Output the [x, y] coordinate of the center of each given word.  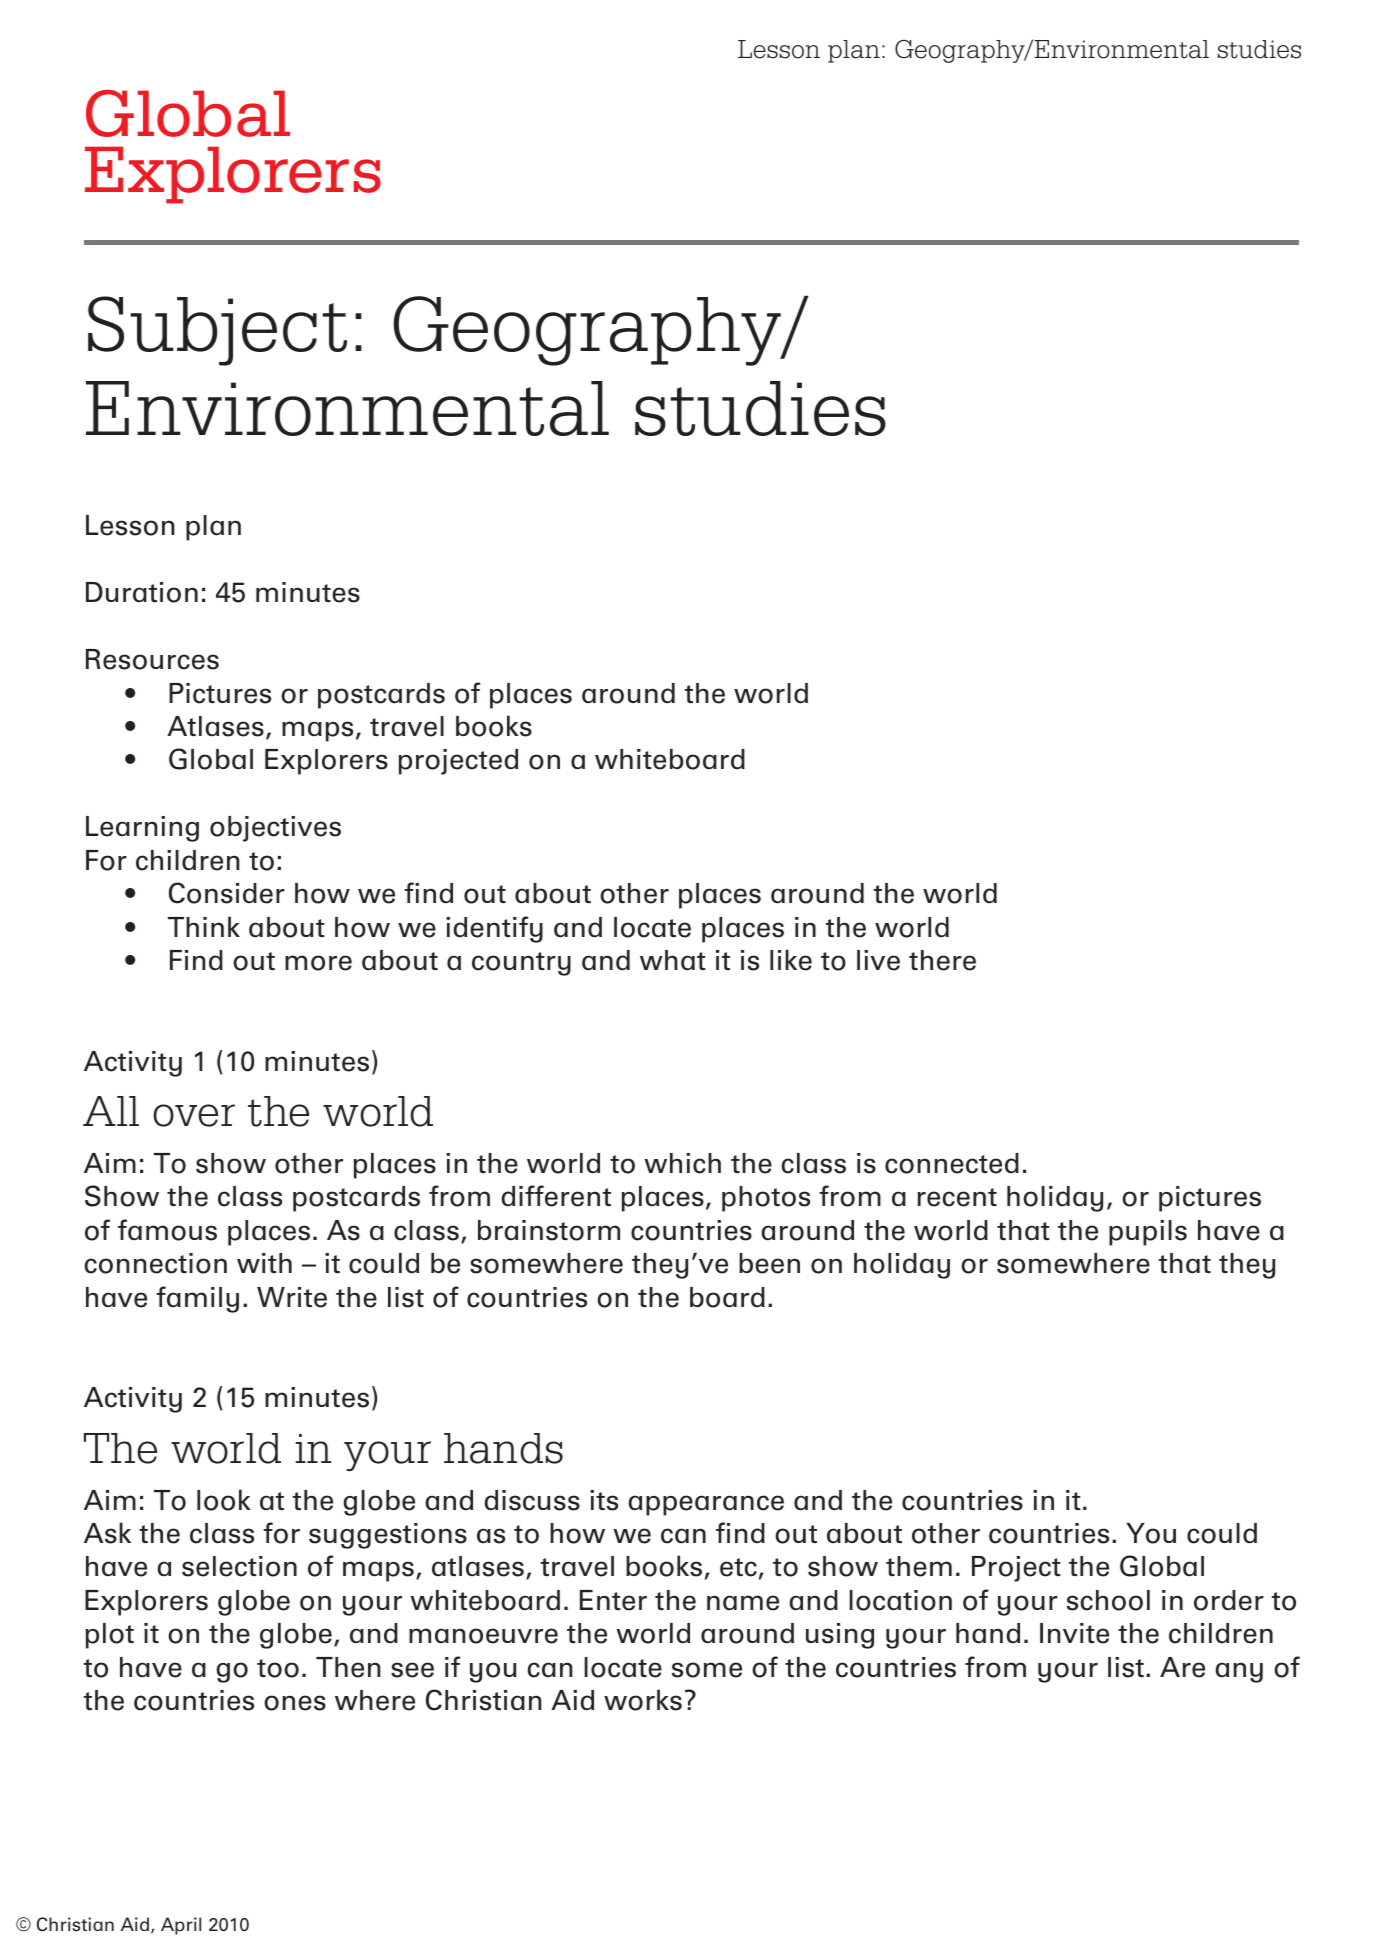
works [643, 1700]
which [682, 1163]
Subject [217, 331]
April [181, 1926]
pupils [1148, 1233]
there [942, 960]
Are [1182, 1667]
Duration [142, 592]
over [194, 1115]
